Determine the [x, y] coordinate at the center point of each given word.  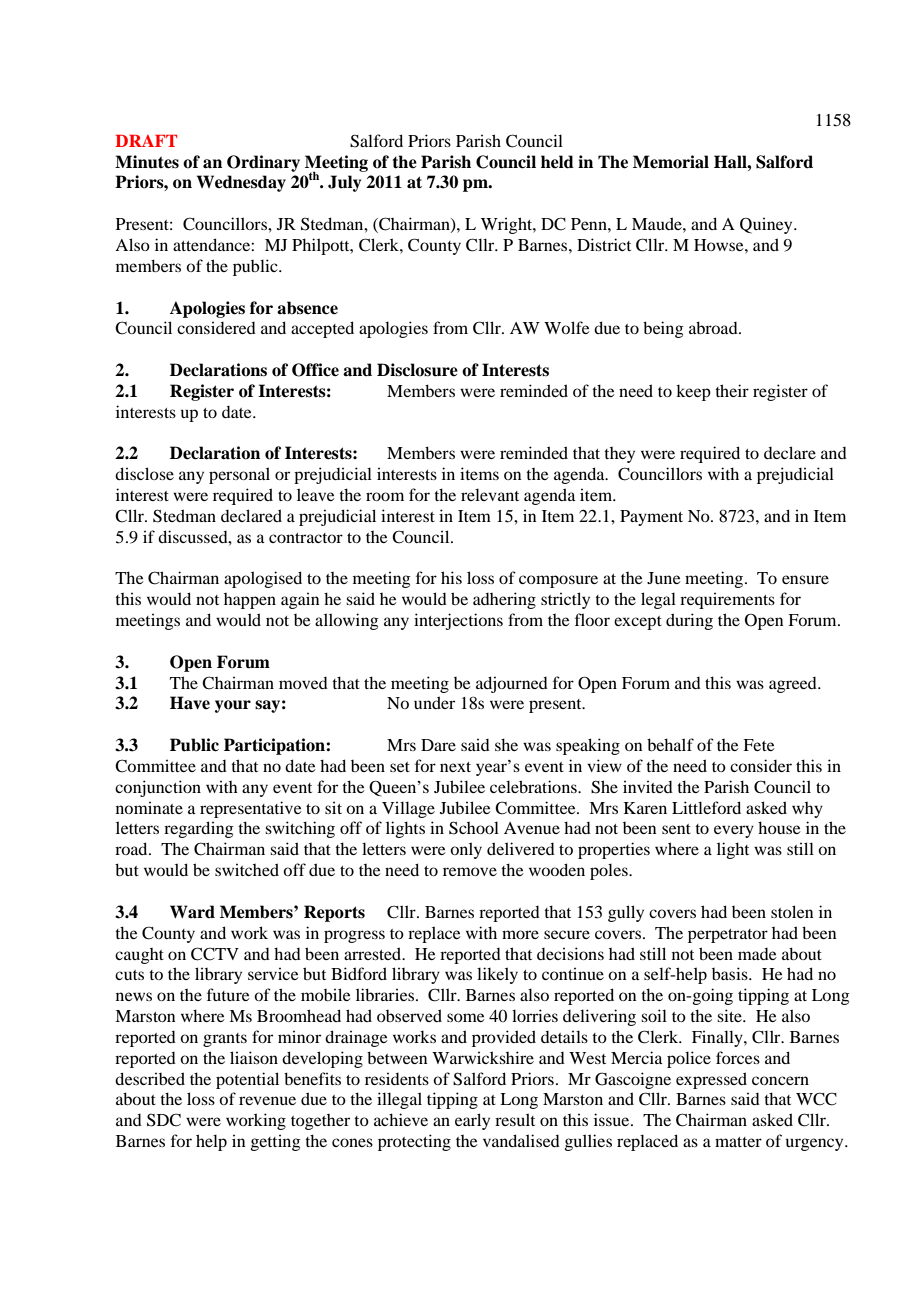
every [734, 831]
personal [239, 475]
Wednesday [241, 183]
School [474, 828]
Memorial [671, 162]
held [557, 162]
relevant [490, 494]
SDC [164, 1120]
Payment [651, 518]
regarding [199, 829]
